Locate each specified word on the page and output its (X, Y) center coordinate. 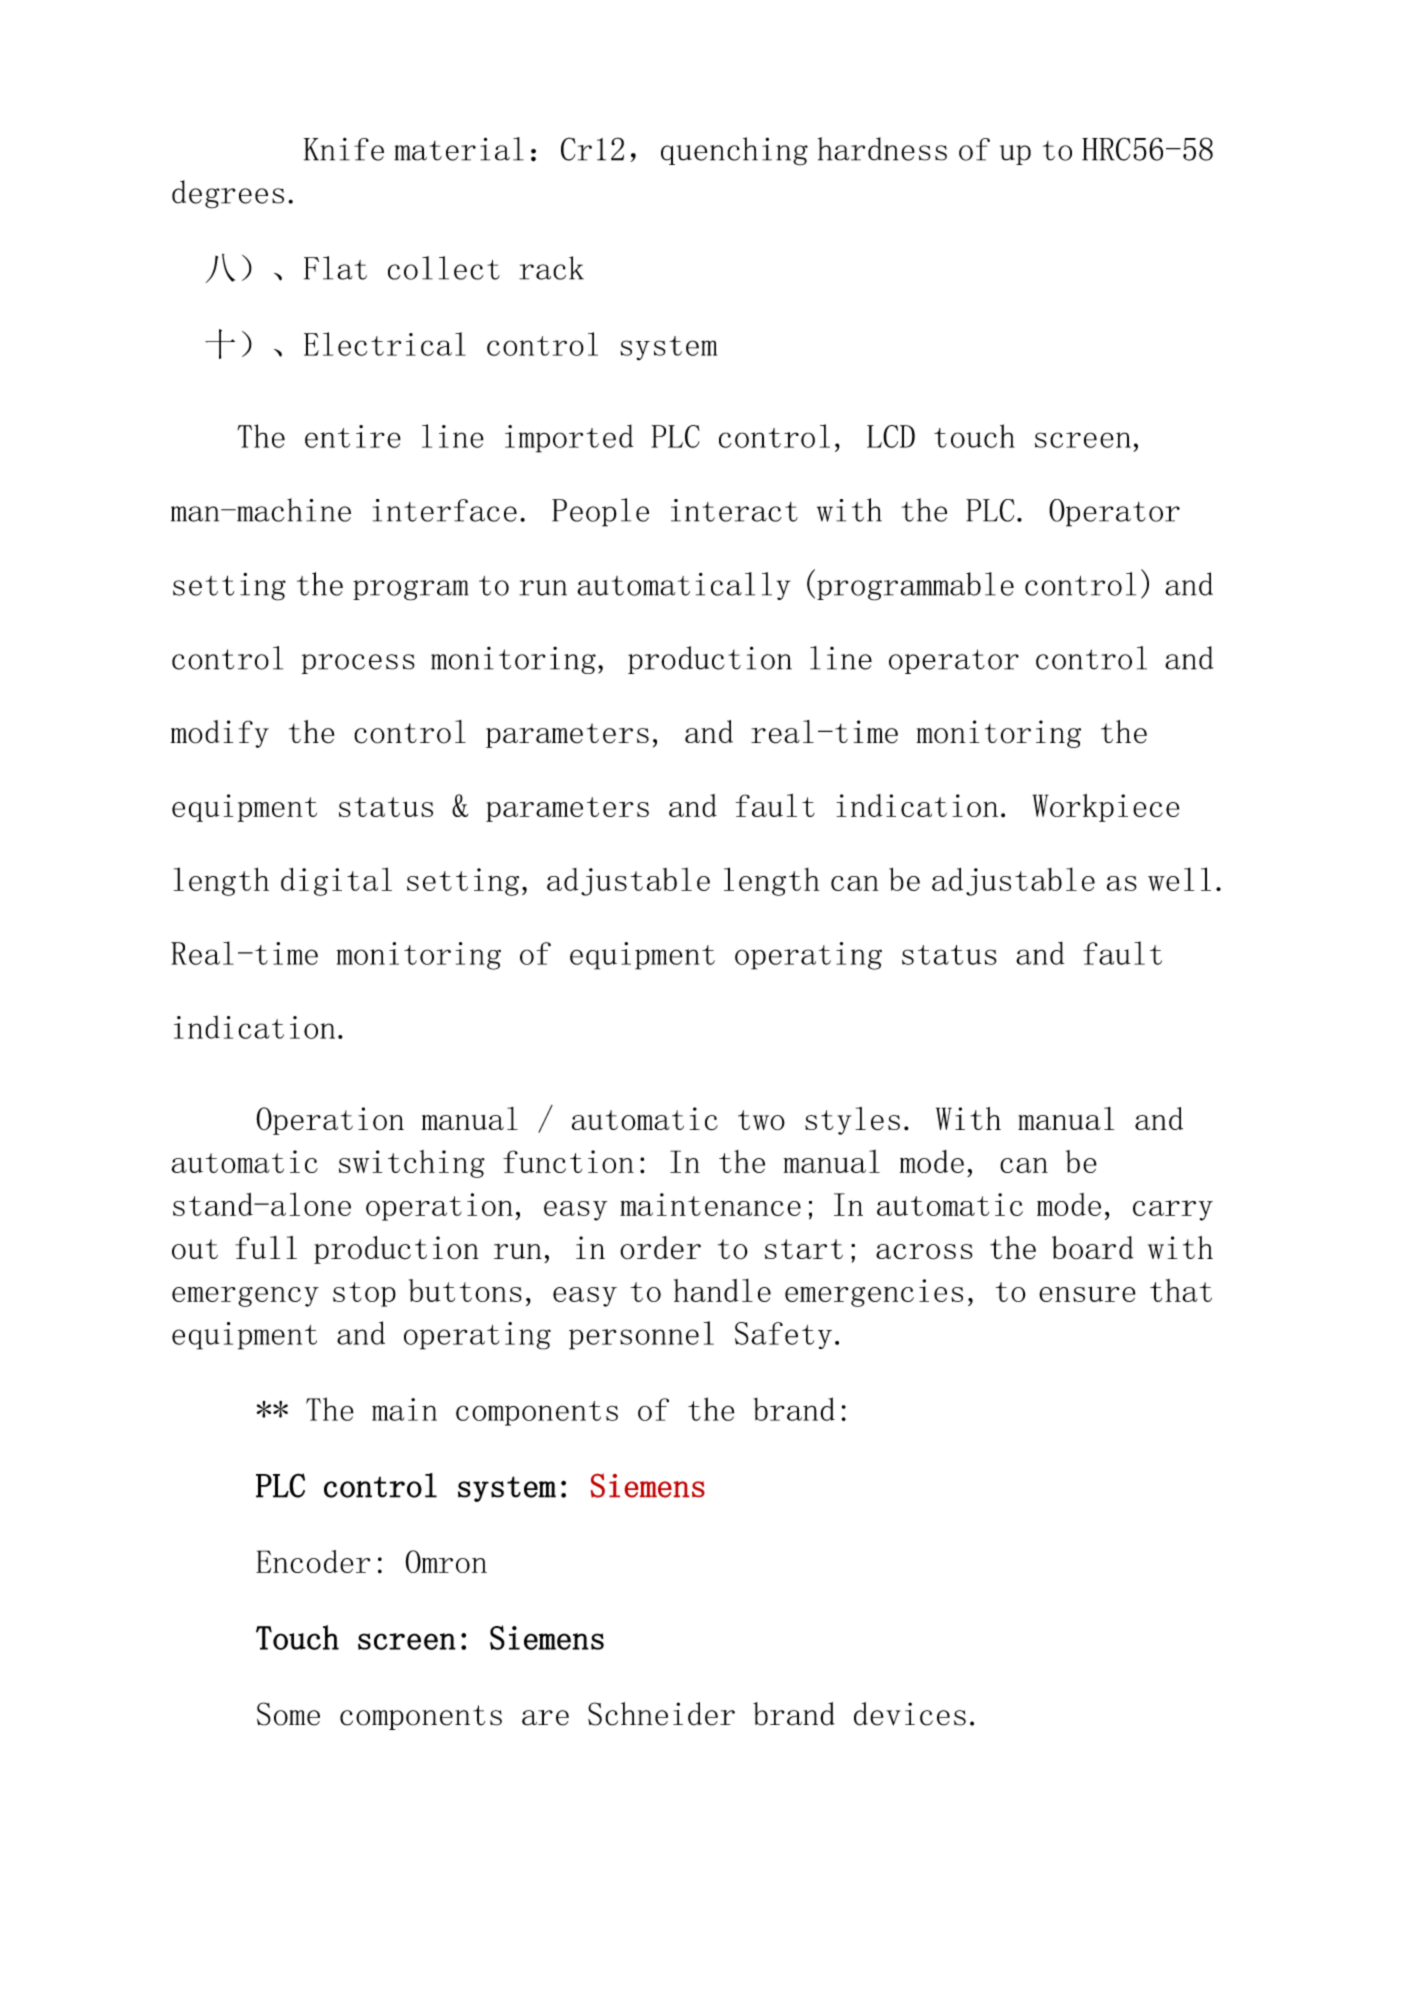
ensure (1087, 1294)
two (761, 1120)
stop (364, 1294)
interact (734, 510)
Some (288, 1714)
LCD (891, 436)
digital (336, 881)
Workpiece (1105, 808)
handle (722, 1290)
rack (551, 268)
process (358, 664)
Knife (344, 149)
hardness (882, 149)
